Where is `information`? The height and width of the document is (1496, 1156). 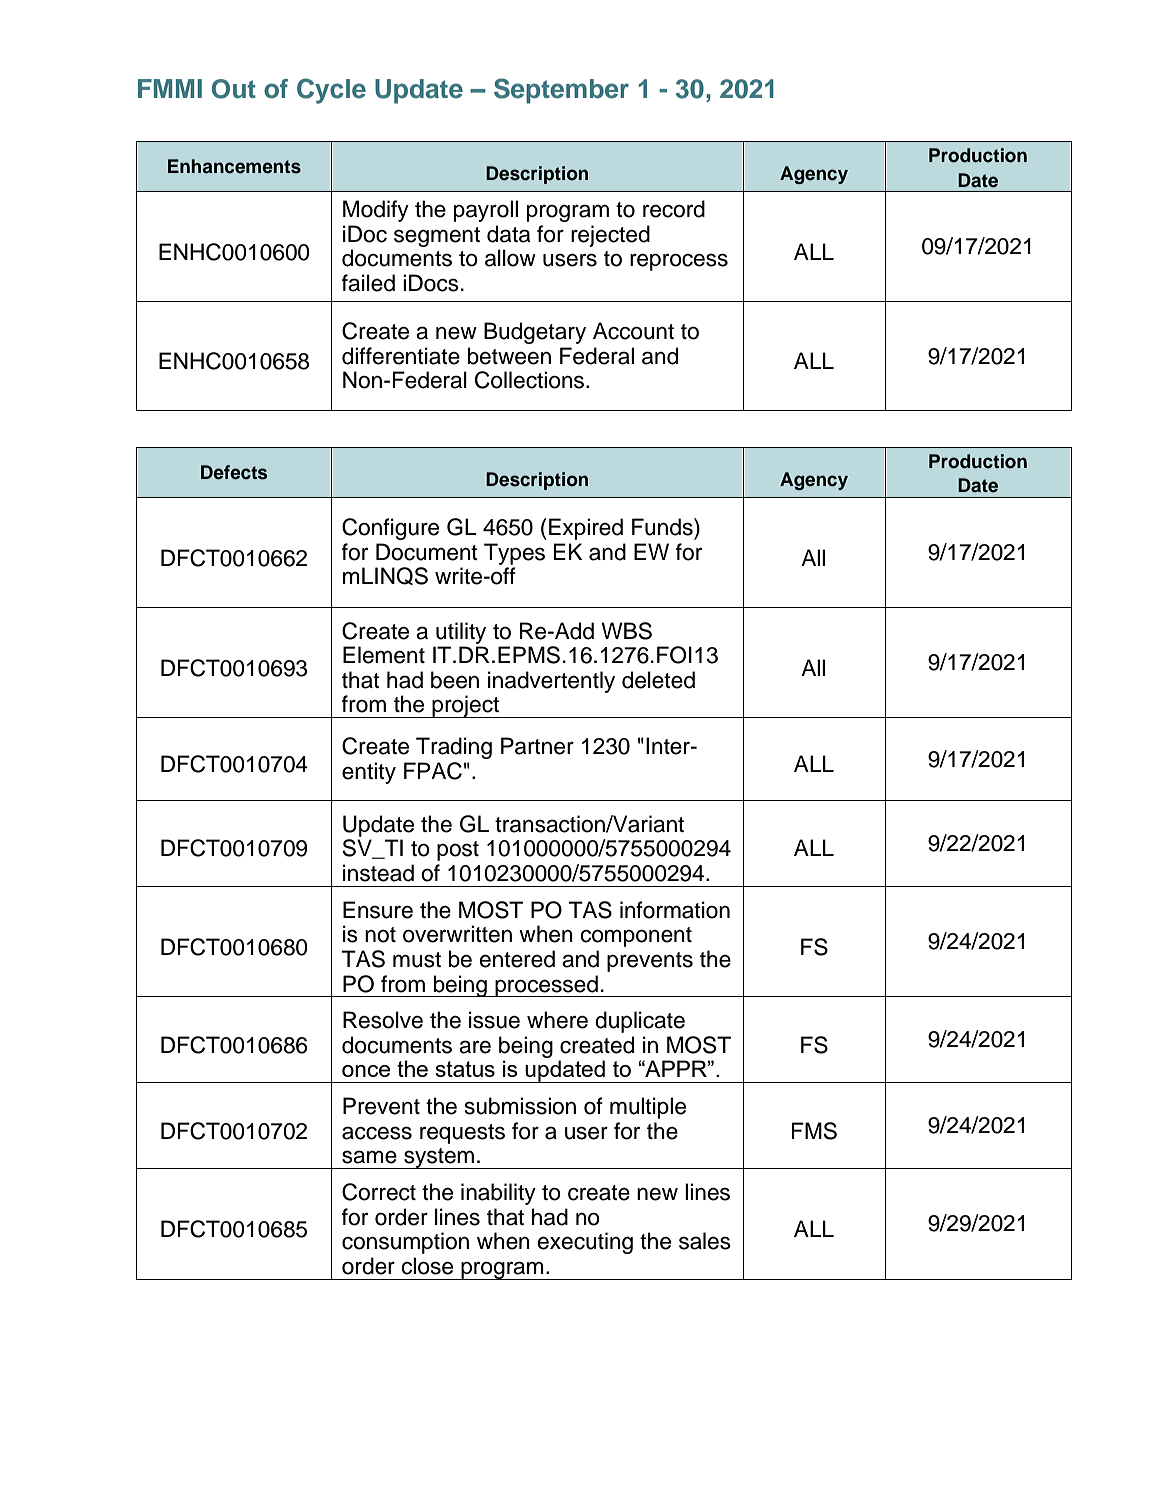 information is located at coordinates (675, 910).
